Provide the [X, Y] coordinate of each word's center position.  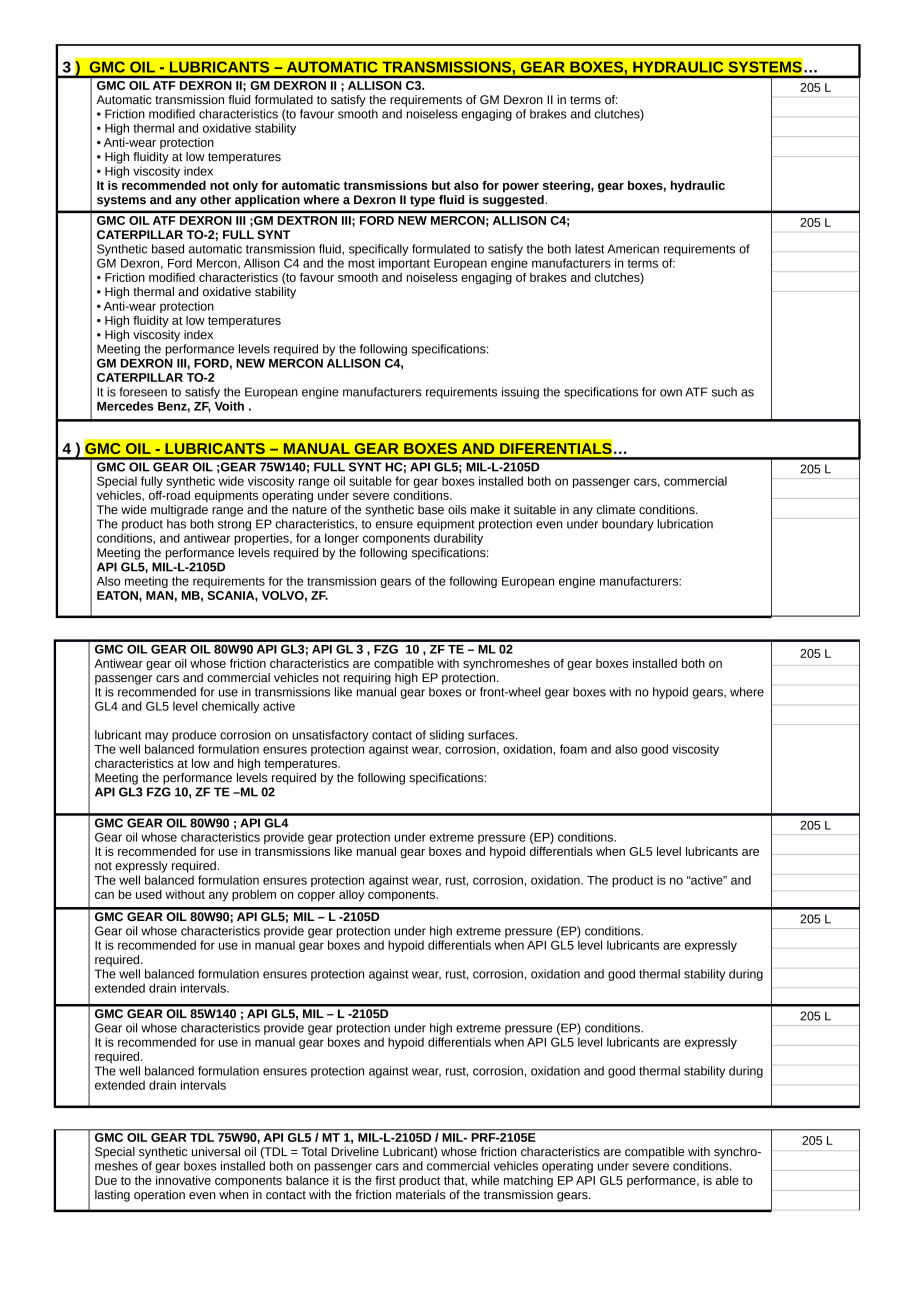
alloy [351, 896]
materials [421, 1193]
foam [573, 749]
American [633, 249]
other [215, 199]
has [176, 524]
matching [528, 1182]
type [422, 201]
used [149, 894]
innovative [183, 1180]
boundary [628, 525]
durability [458, 539]
